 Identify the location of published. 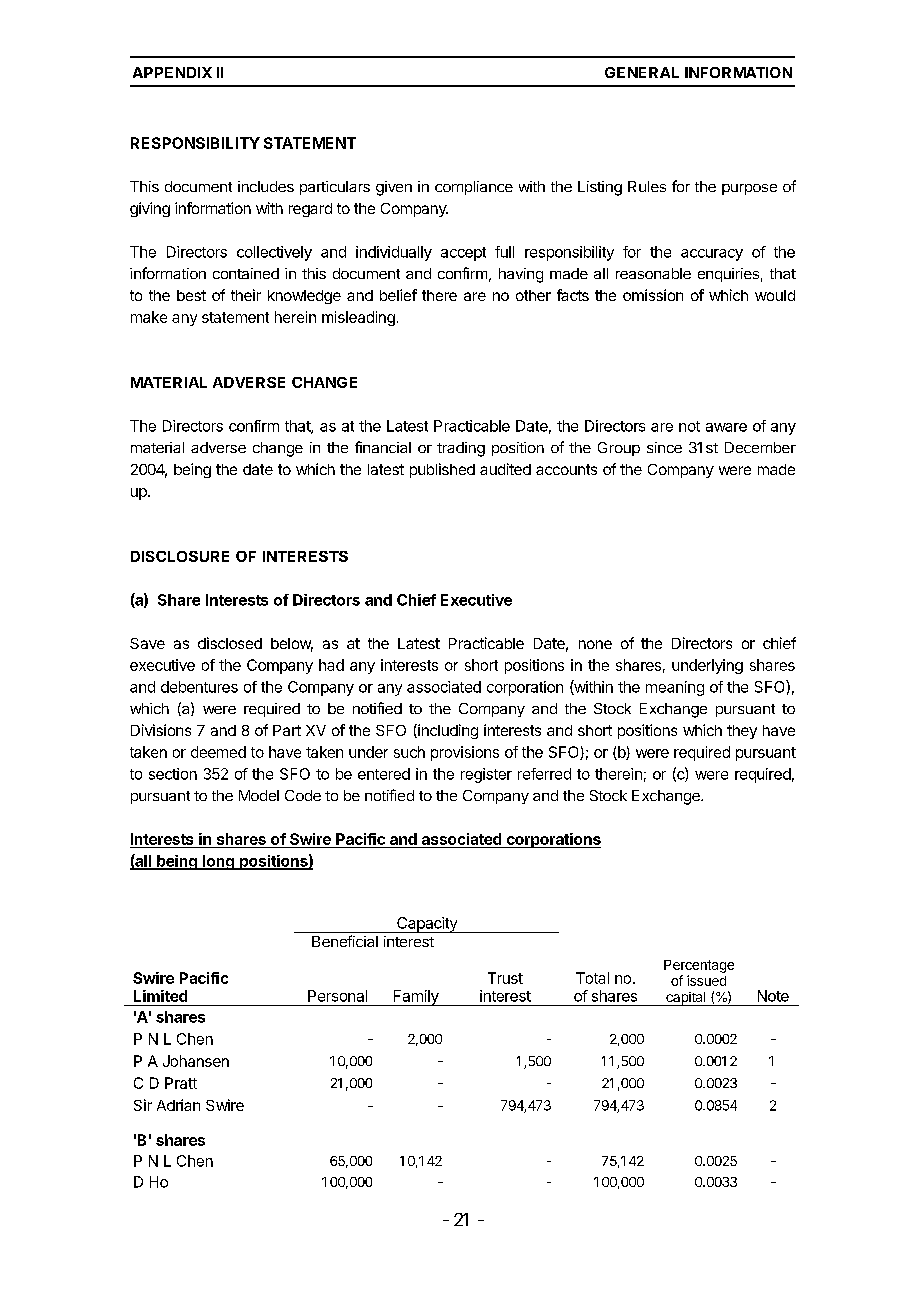
(442, 470).
